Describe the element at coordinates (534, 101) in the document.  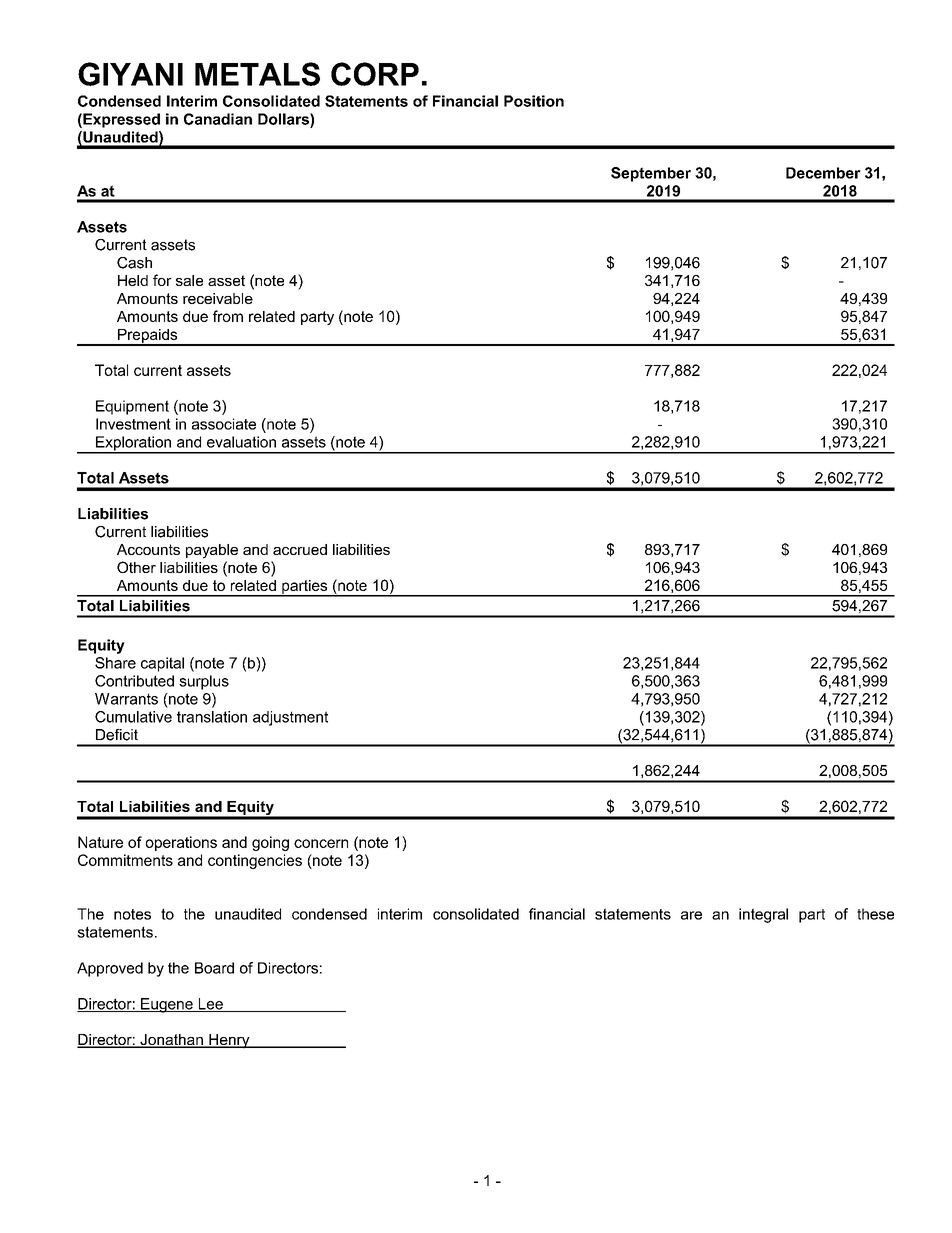
I see `Position` at that location.
